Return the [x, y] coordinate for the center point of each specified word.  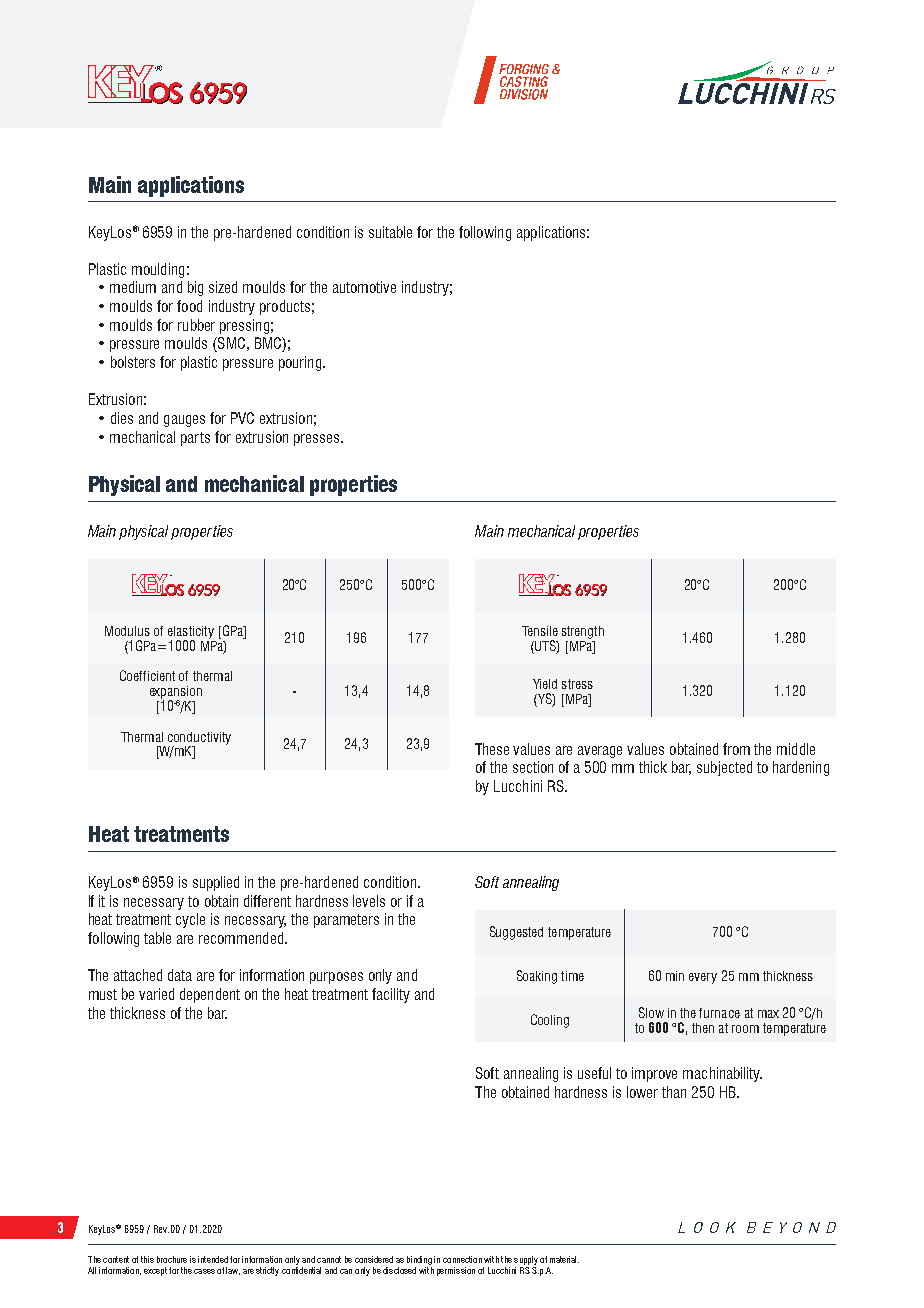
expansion [176, 693]
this [147, 1259]
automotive [364, 287]
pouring [301, 363]
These [492, 749]
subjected [724, 768]
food [189, 306]
